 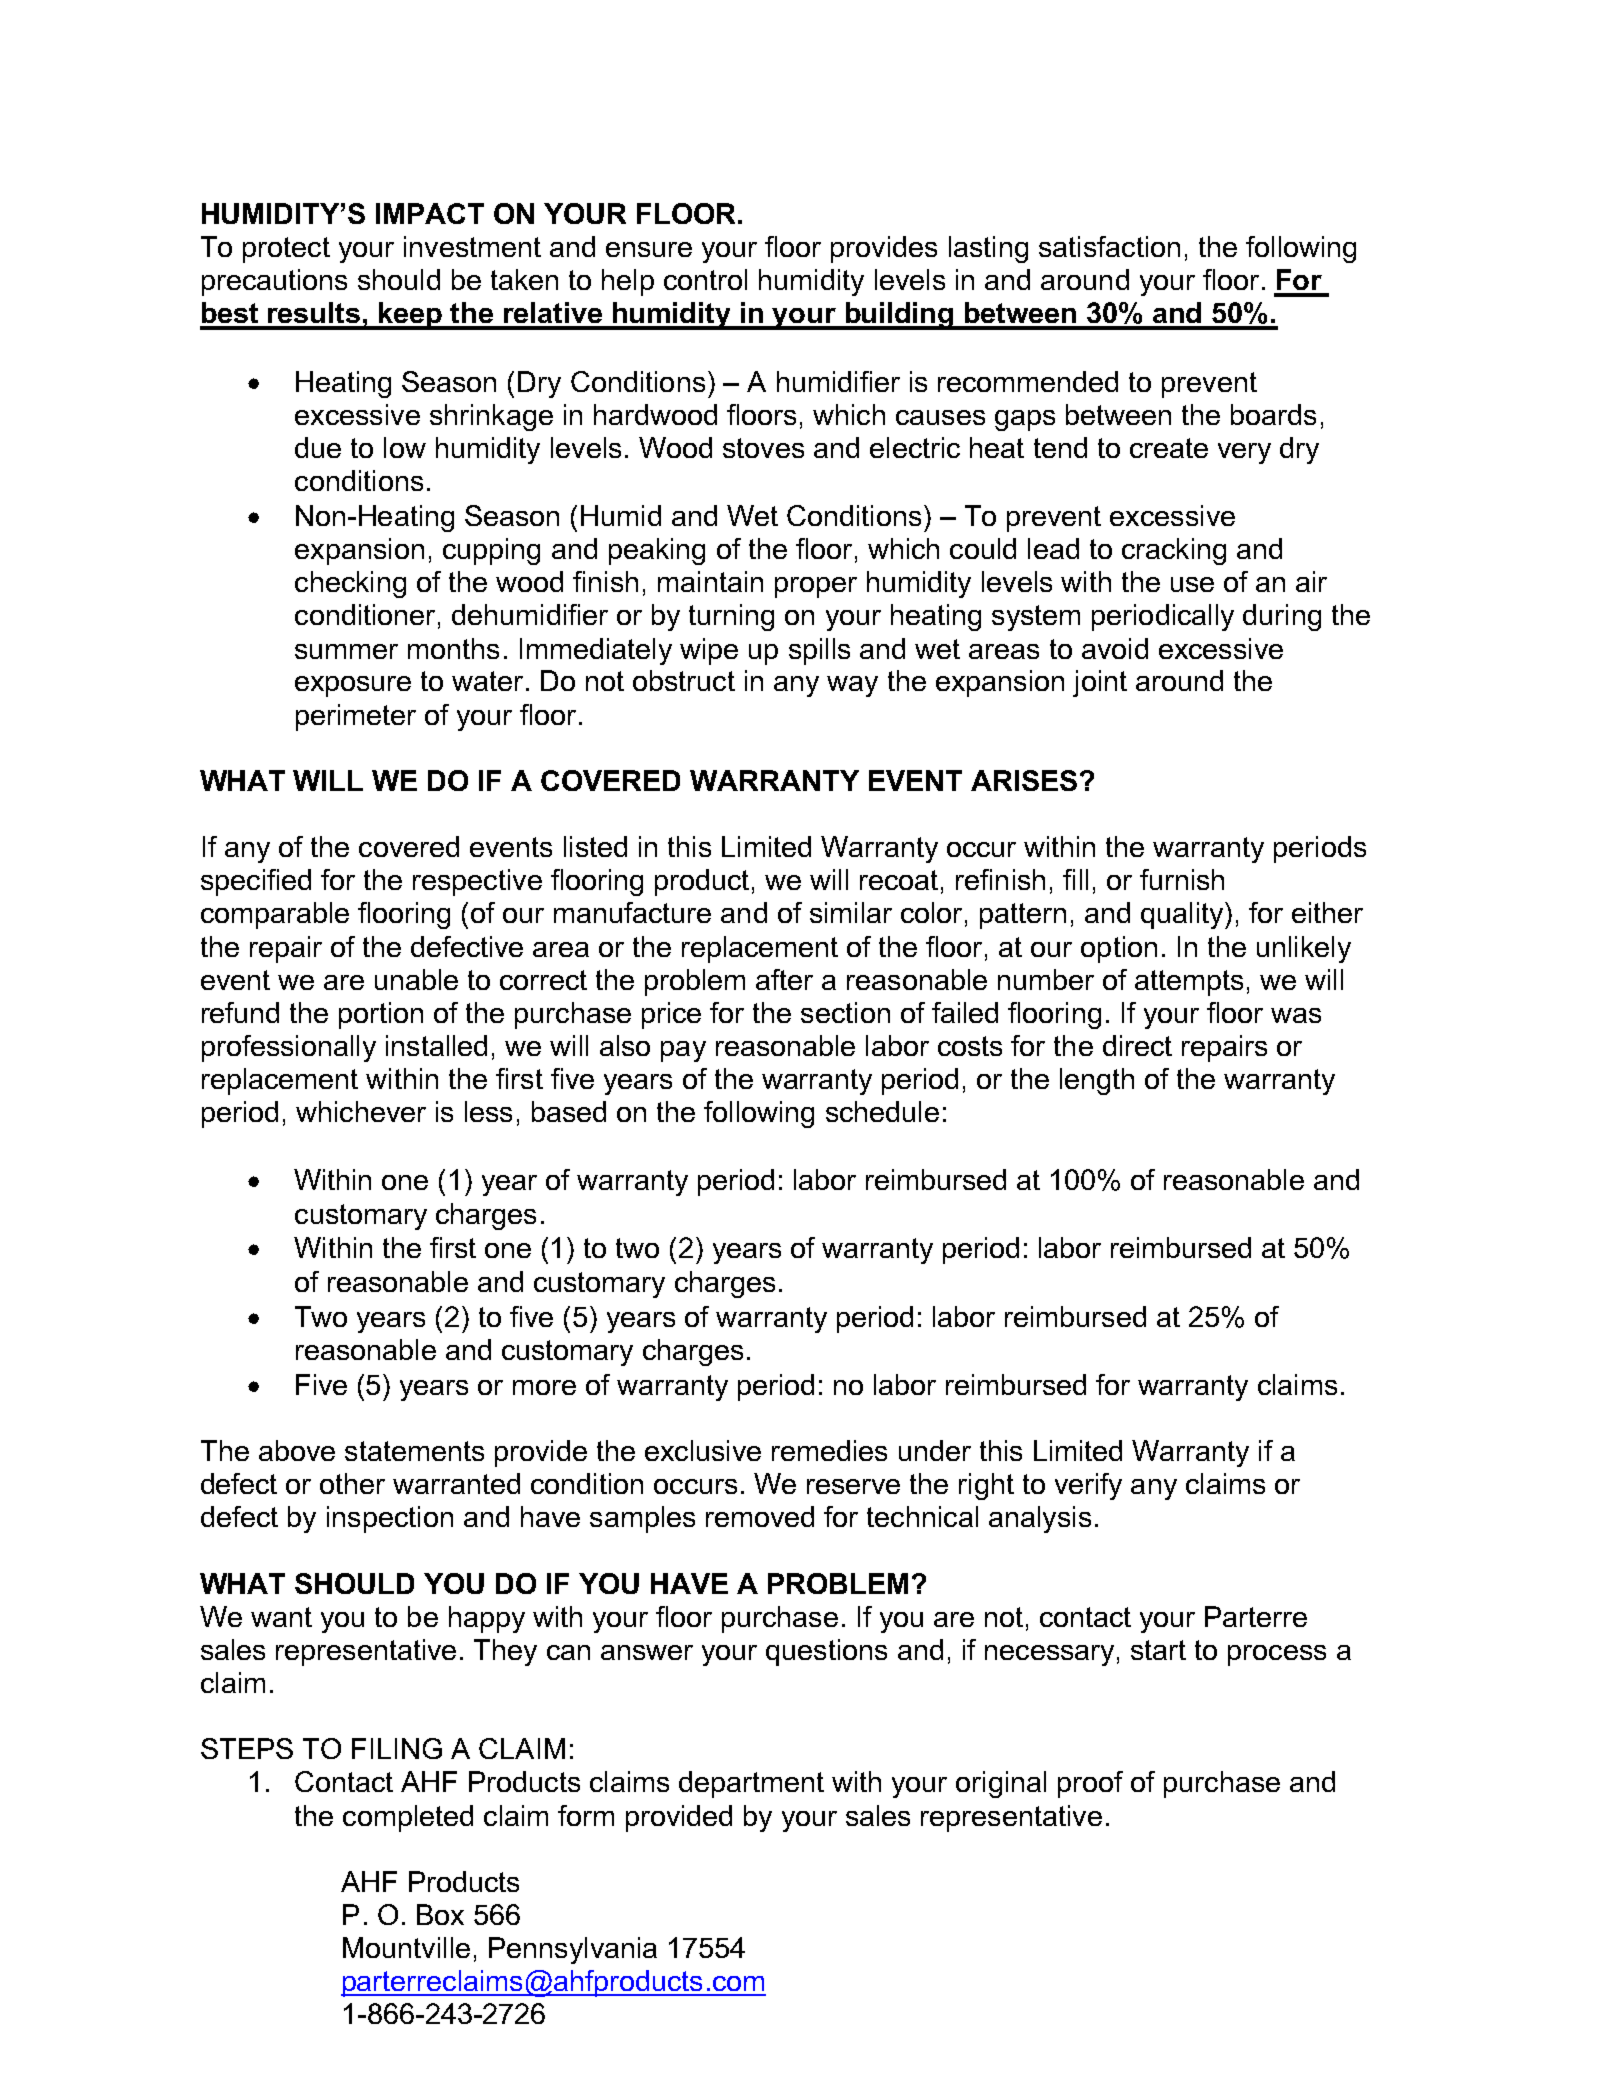 I want to click on other, so click(x=352, y=1483).
